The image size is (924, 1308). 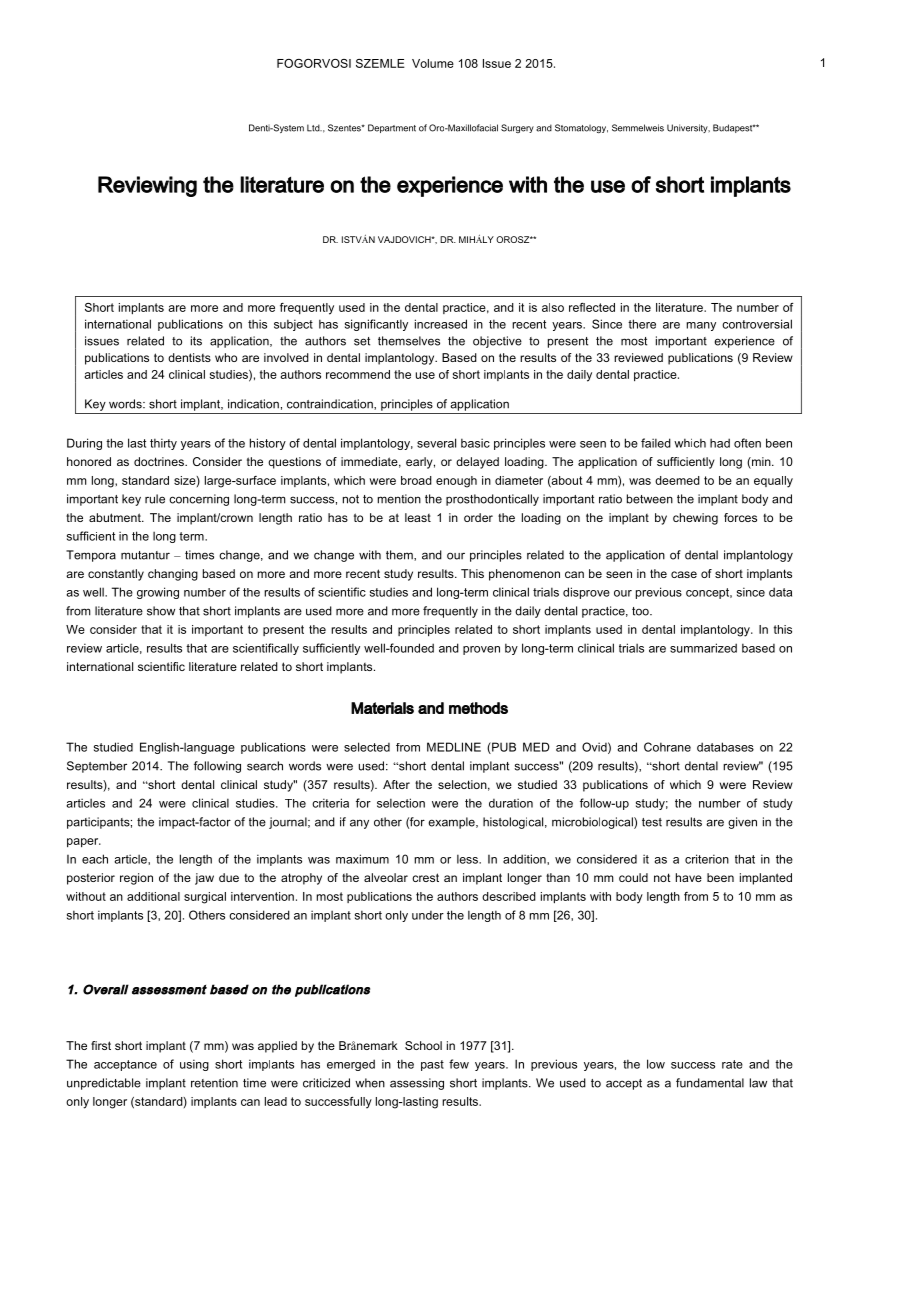 What do you see at coordinates (314, 128) in the image?
I see `Ltd` at bounding box center [314, 128].
